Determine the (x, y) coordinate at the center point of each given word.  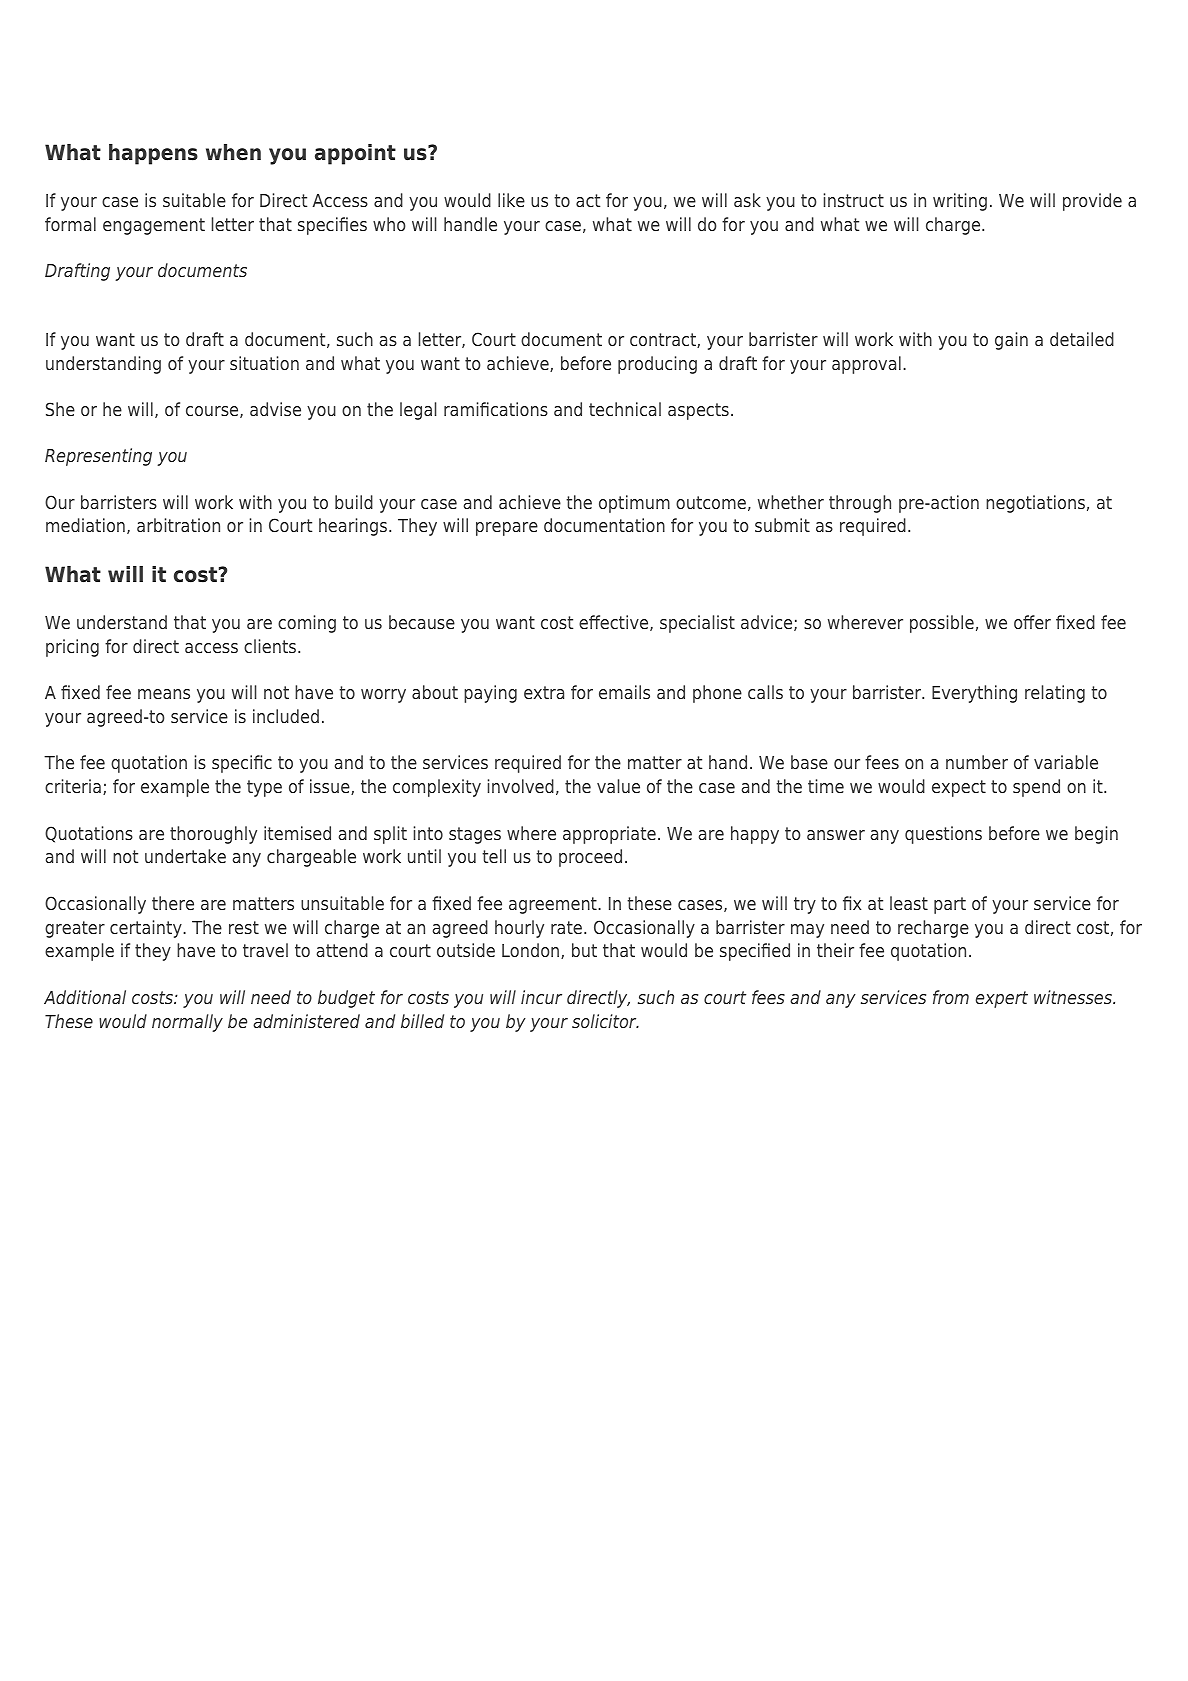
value (618, 786)
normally (187, 1023)
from (951, 997)
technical (625, 409)
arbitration (178, 525)
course (213, 412)
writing (960, 202)
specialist (697, 624)
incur (541, 997)
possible (942, 624)
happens (153, 154)
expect (959, 788)
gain (1011, 341)
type (264, 788)
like (511, 200)
